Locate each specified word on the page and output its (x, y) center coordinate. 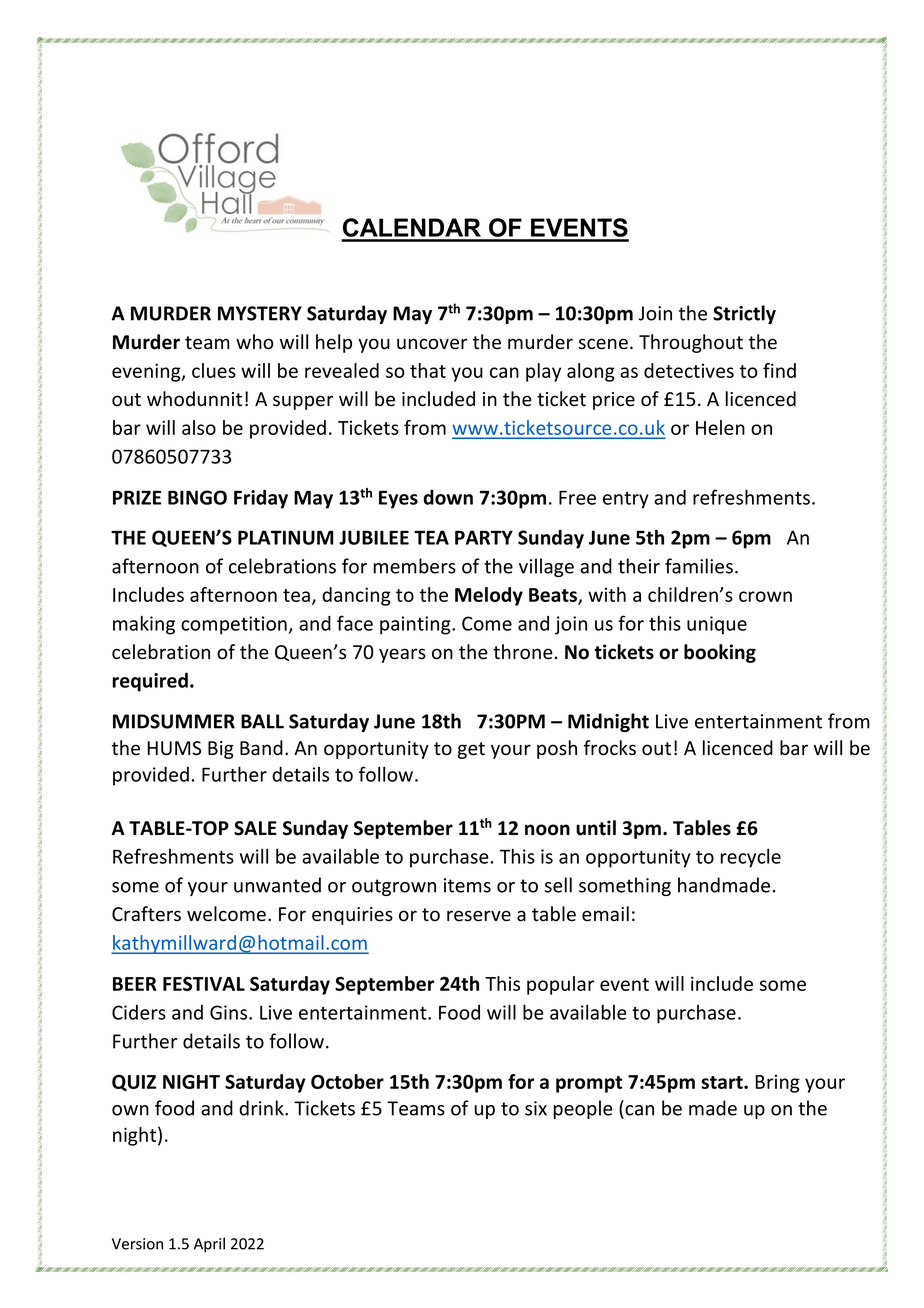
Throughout (691, 343)
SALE (255, 828)
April (209, 1245)
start (723, 1082)
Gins (230, 1012)
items (467, 885)
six (536, 1108)
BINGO (197, 497)
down (448, 497)
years (402, 655)
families (699, 566)
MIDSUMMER (174, 721)
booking (720, 653)
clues (214, 370)
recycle (751, 858)
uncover (432, 344)
